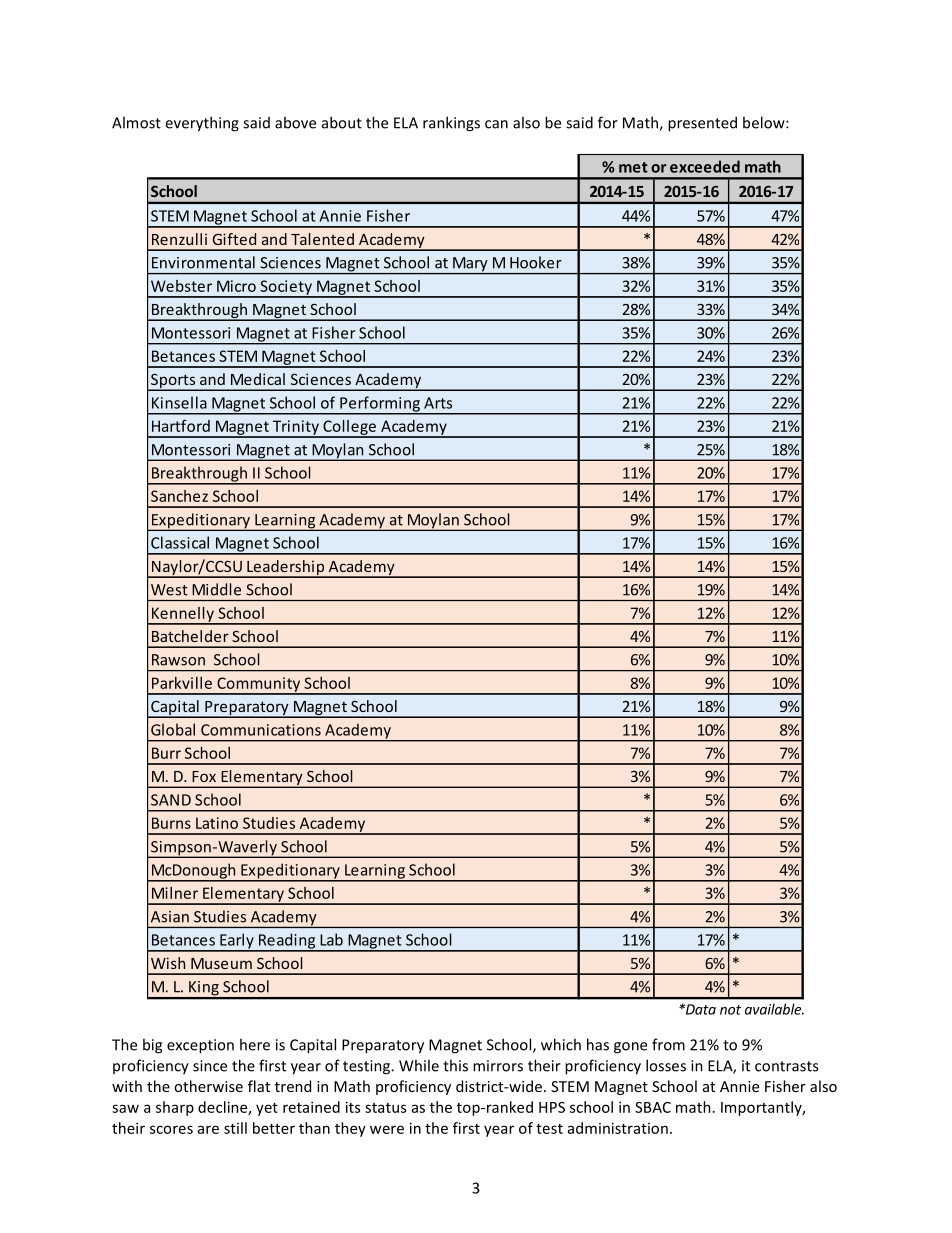 This image has height=1233, width=952. I want to click on Sanchez, so click(179, 496).
